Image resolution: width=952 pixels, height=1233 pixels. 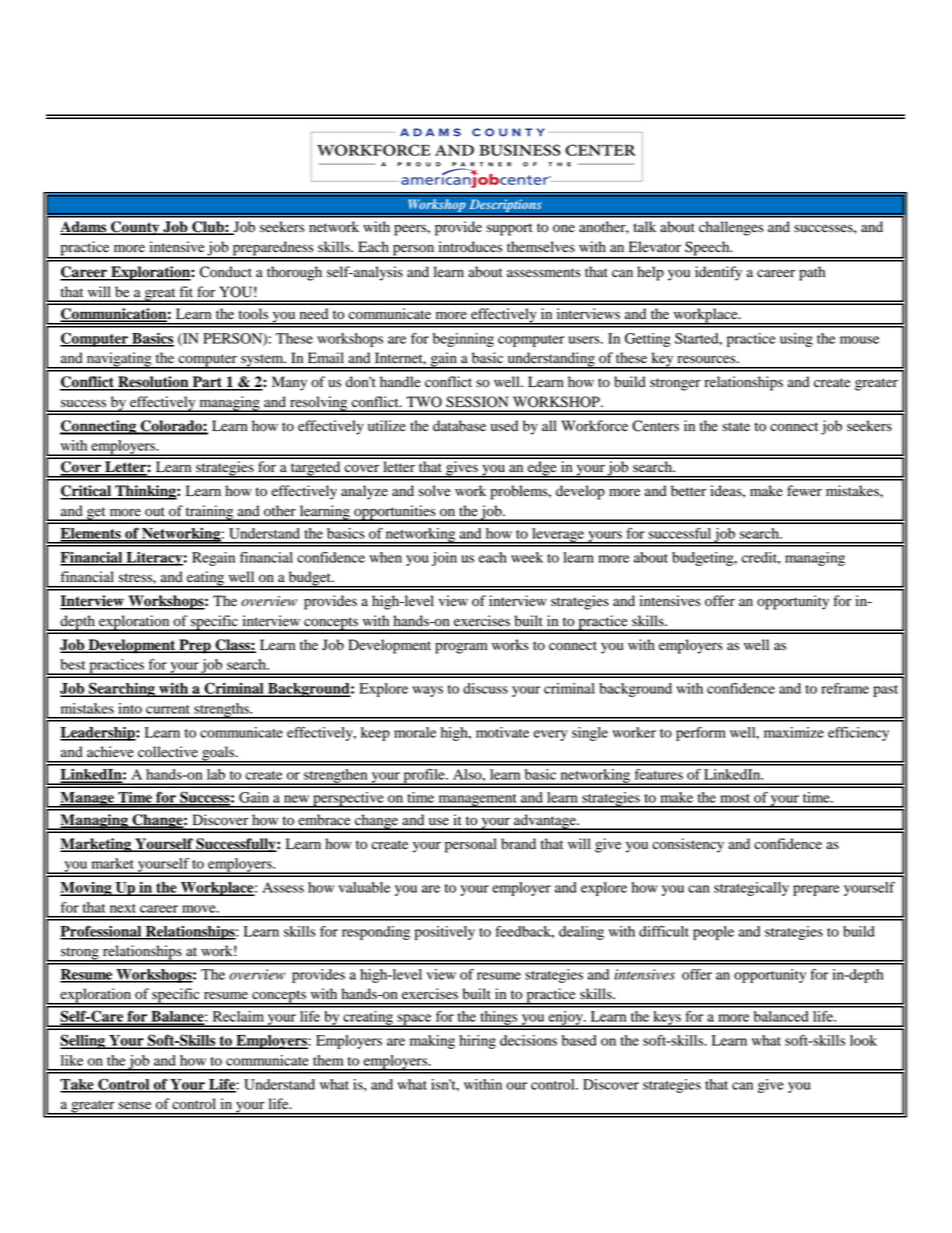 What do you see at coordinates (794, 732) in the screenshot?
I see `maximize` at bounding box center [794, 732].
